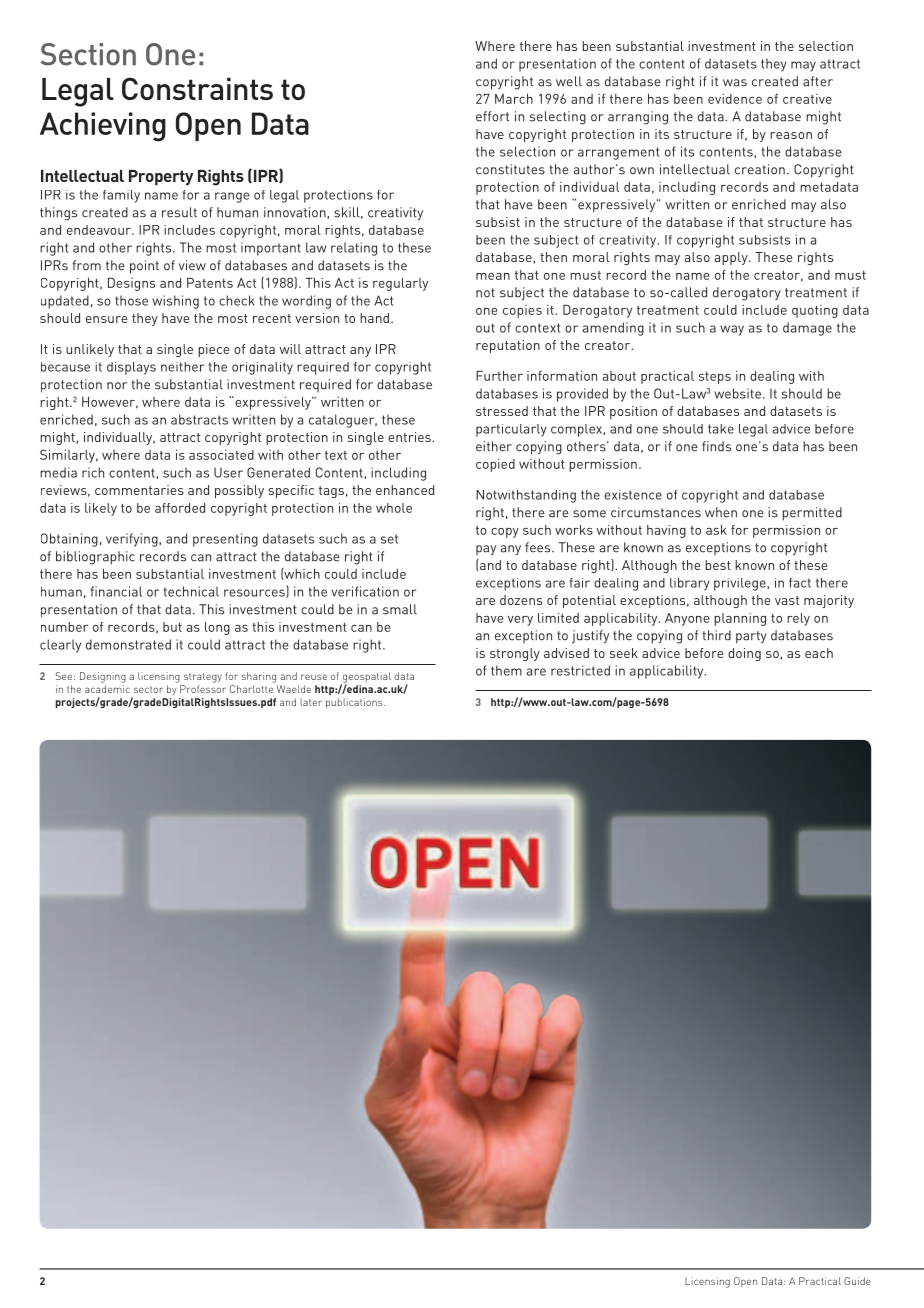 The height and width of the screenshot is (1308, 924). I want to click on Further, so click(499, 376).
